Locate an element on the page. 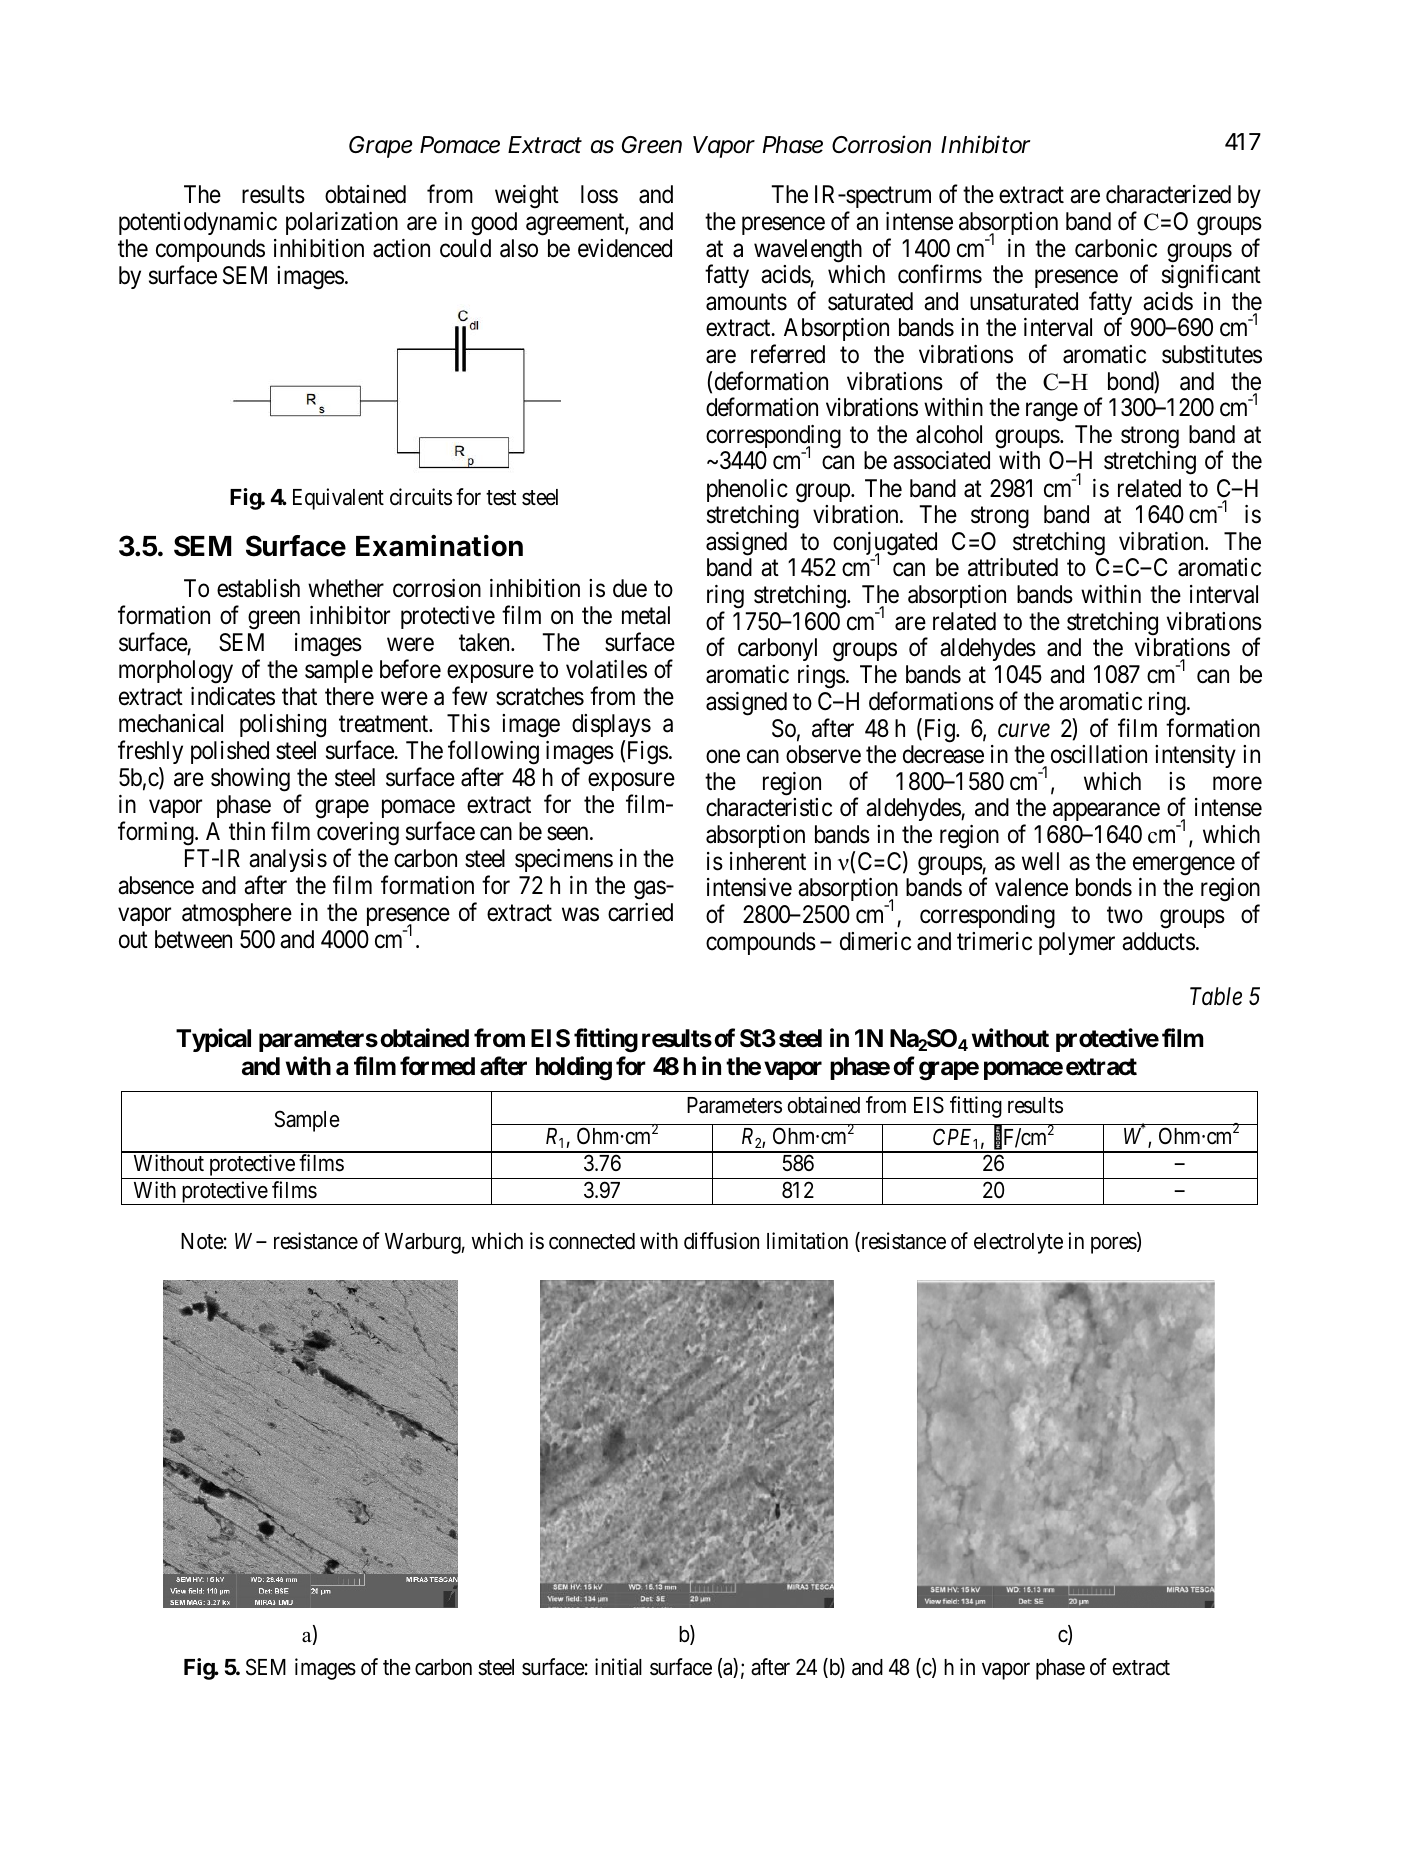  evidenced is located at coordinates (625, 248).
